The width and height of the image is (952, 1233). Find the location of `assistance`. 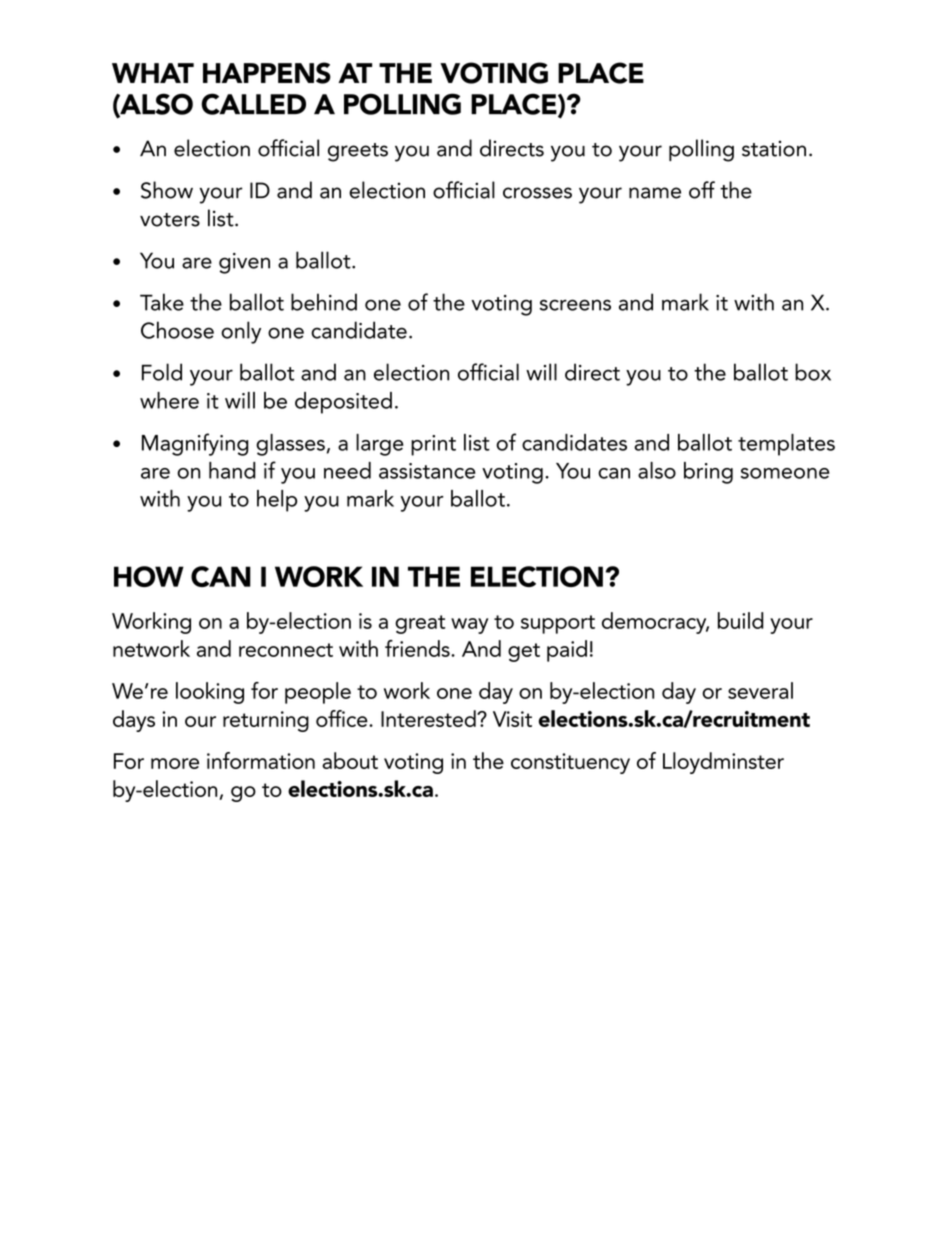

assistance is located at coordinates (427, 471).
